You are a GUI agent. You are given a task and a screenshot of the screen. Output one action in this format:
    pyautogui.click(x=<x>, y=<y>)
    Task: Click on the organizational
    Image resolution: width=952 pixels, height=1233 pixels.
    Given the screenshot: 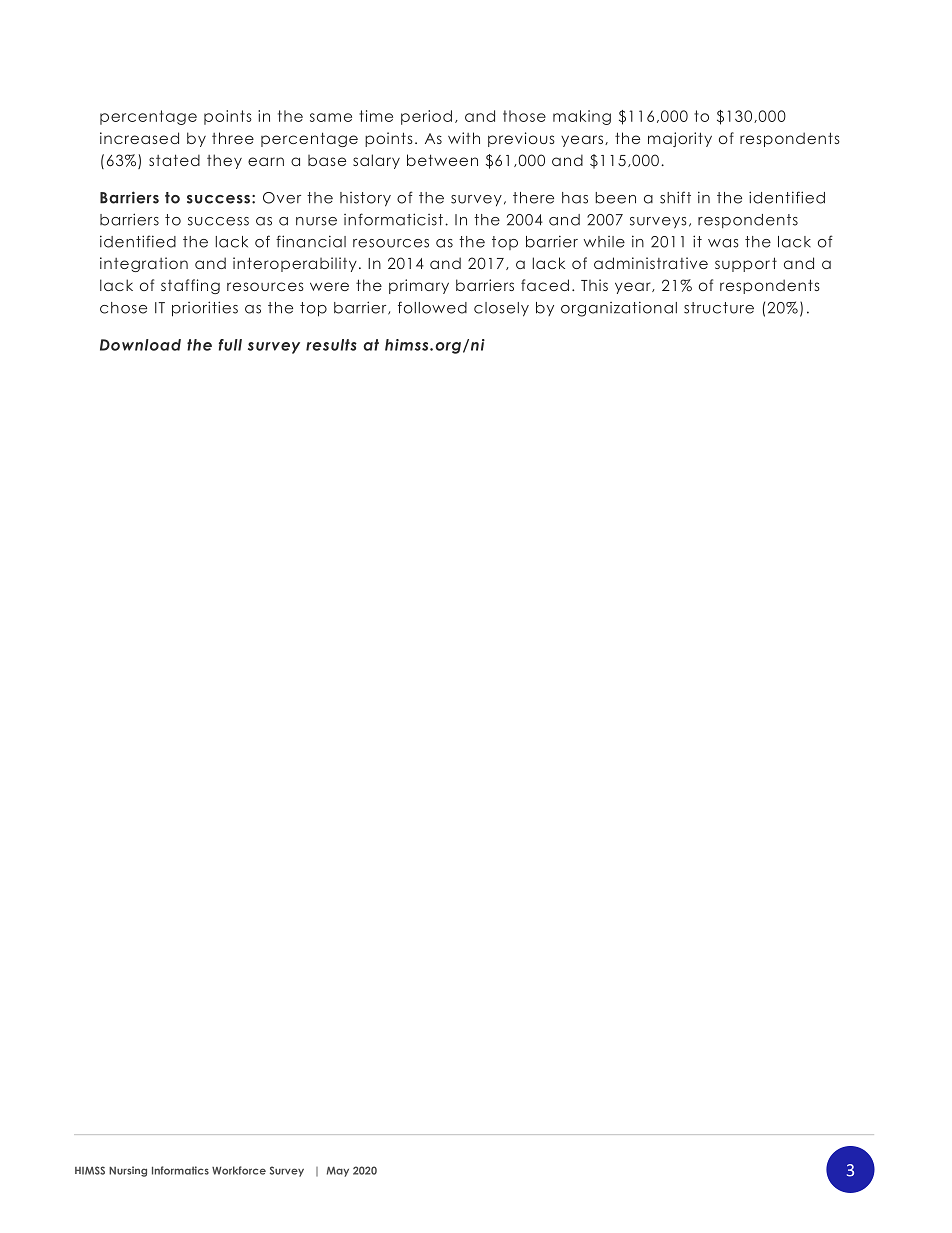 What is the action you would take?
    pyautogui.click(x=619, y=309)
